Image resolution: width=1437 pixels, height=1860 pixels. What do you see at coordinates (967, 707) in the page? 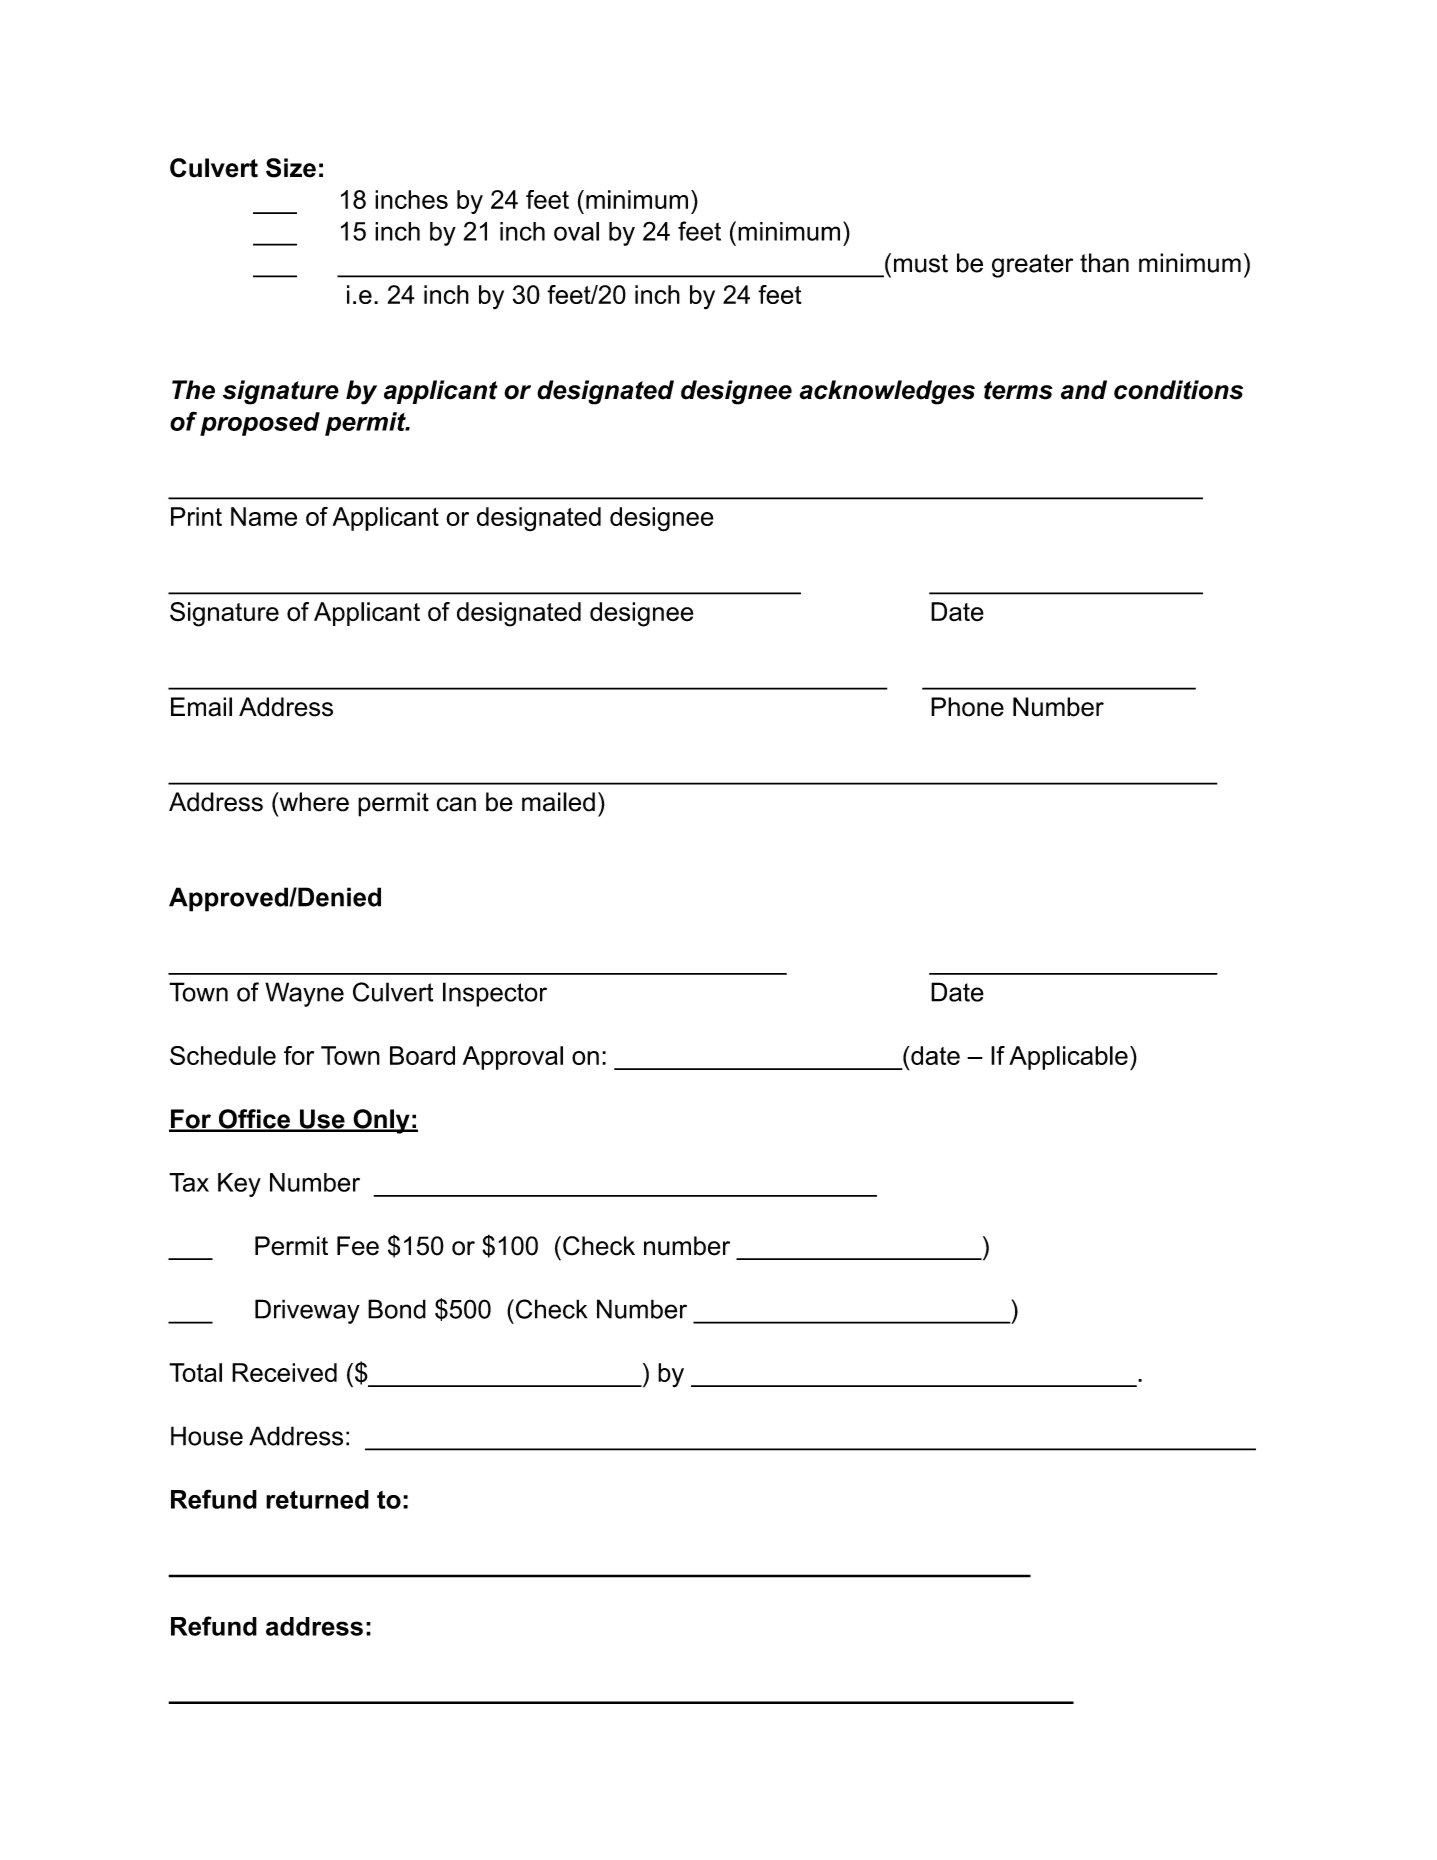
I see `Phone` at bounding box center [967, 707].
